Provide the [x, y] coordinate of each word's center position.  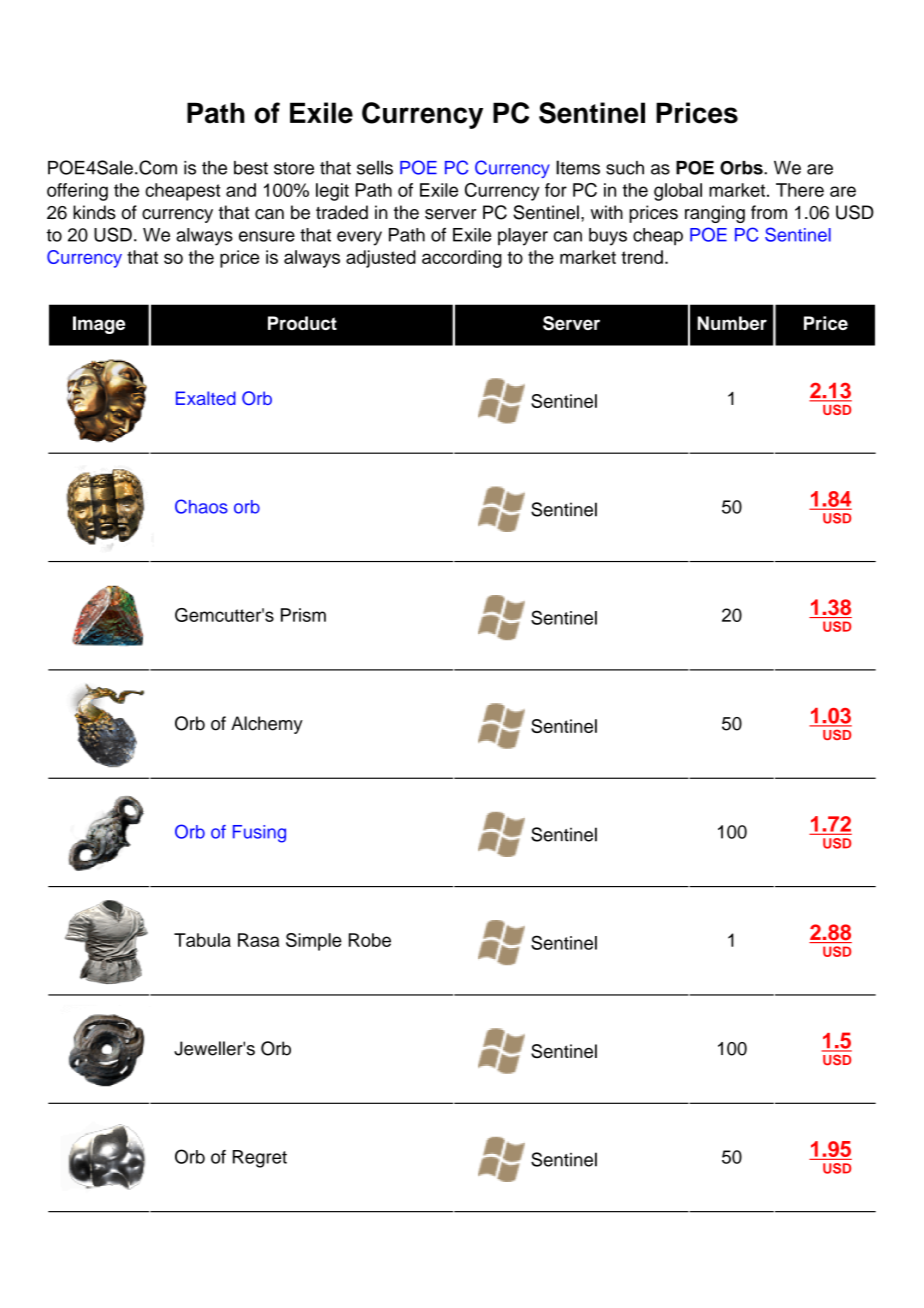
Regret [260, 1159]
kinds [94, 212]
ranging [715, 214]
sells [375, 167]
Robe [370, 940]
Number [732, 323]
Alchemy [267, 725]
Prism [303, 615]
